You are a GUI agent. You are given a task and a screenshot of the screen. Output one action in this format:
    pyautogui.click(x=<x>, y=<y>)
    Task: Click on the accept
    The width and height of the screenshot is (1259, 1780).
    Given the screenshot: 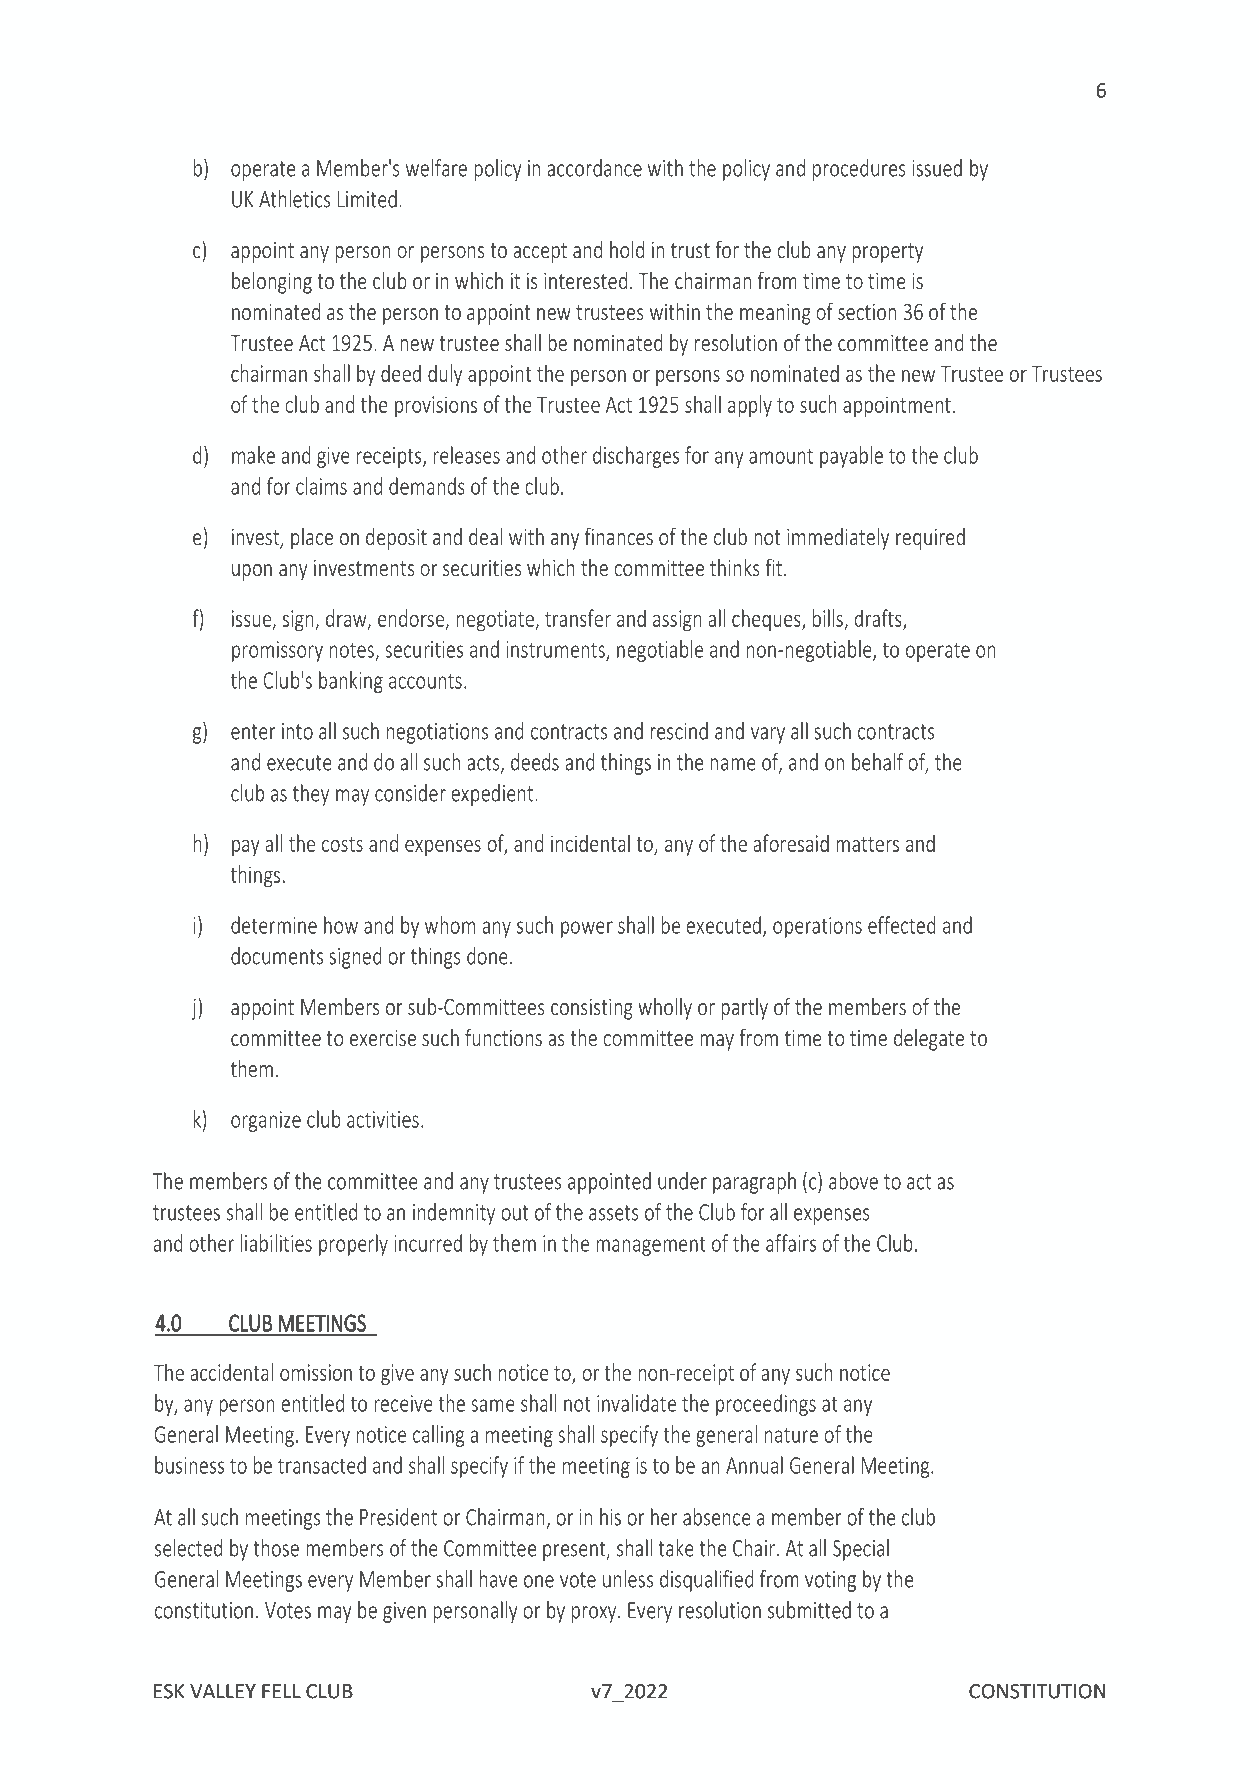 What is the action you would take?
    pyautogui.click(x=540, y=253)
